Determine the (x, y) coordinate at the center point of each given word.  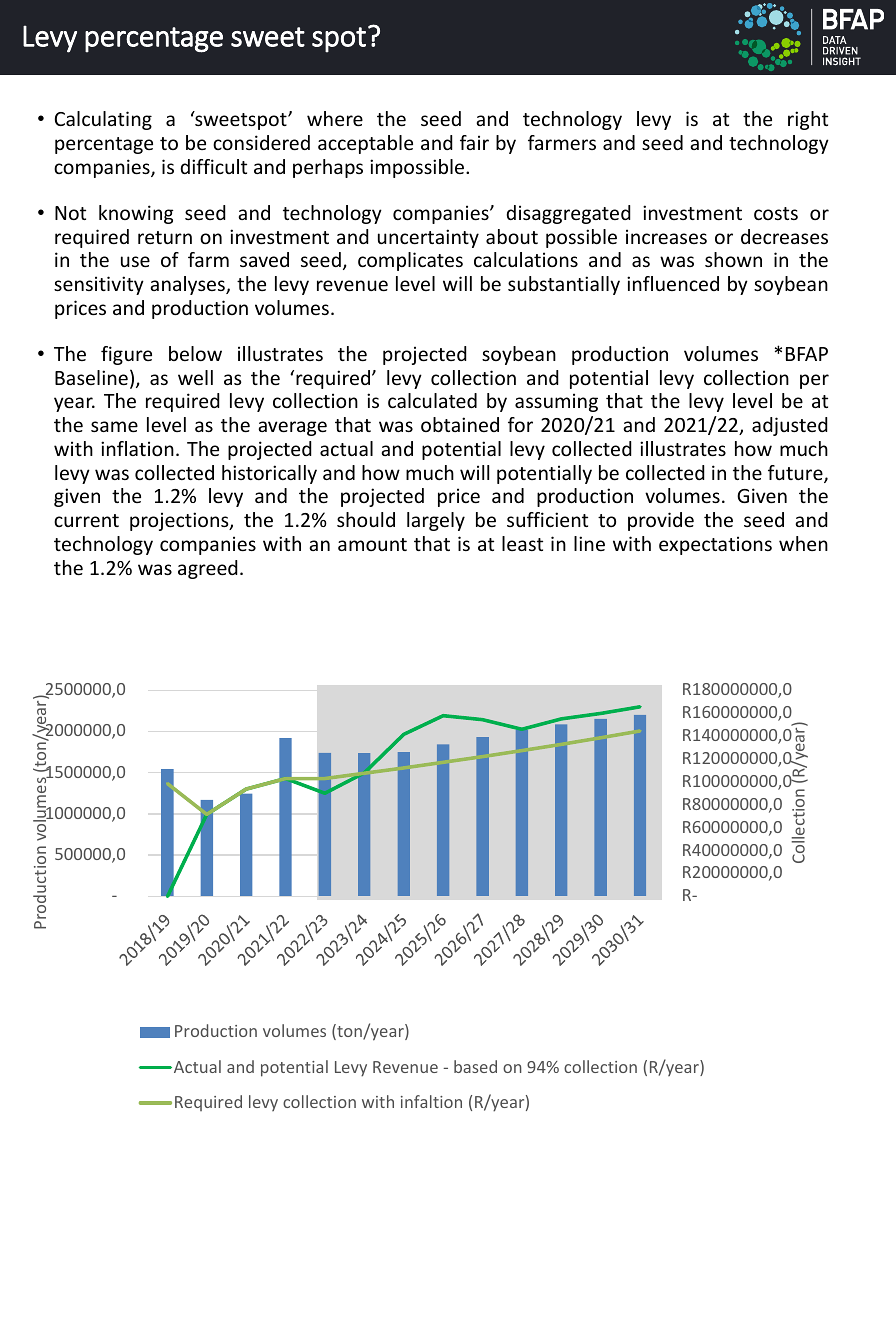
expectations (715, 545)
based (475, 1066)
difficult (213, 166)
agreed (208, 569)
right (808, 120)
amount (372, 544)
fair (474, 142)
